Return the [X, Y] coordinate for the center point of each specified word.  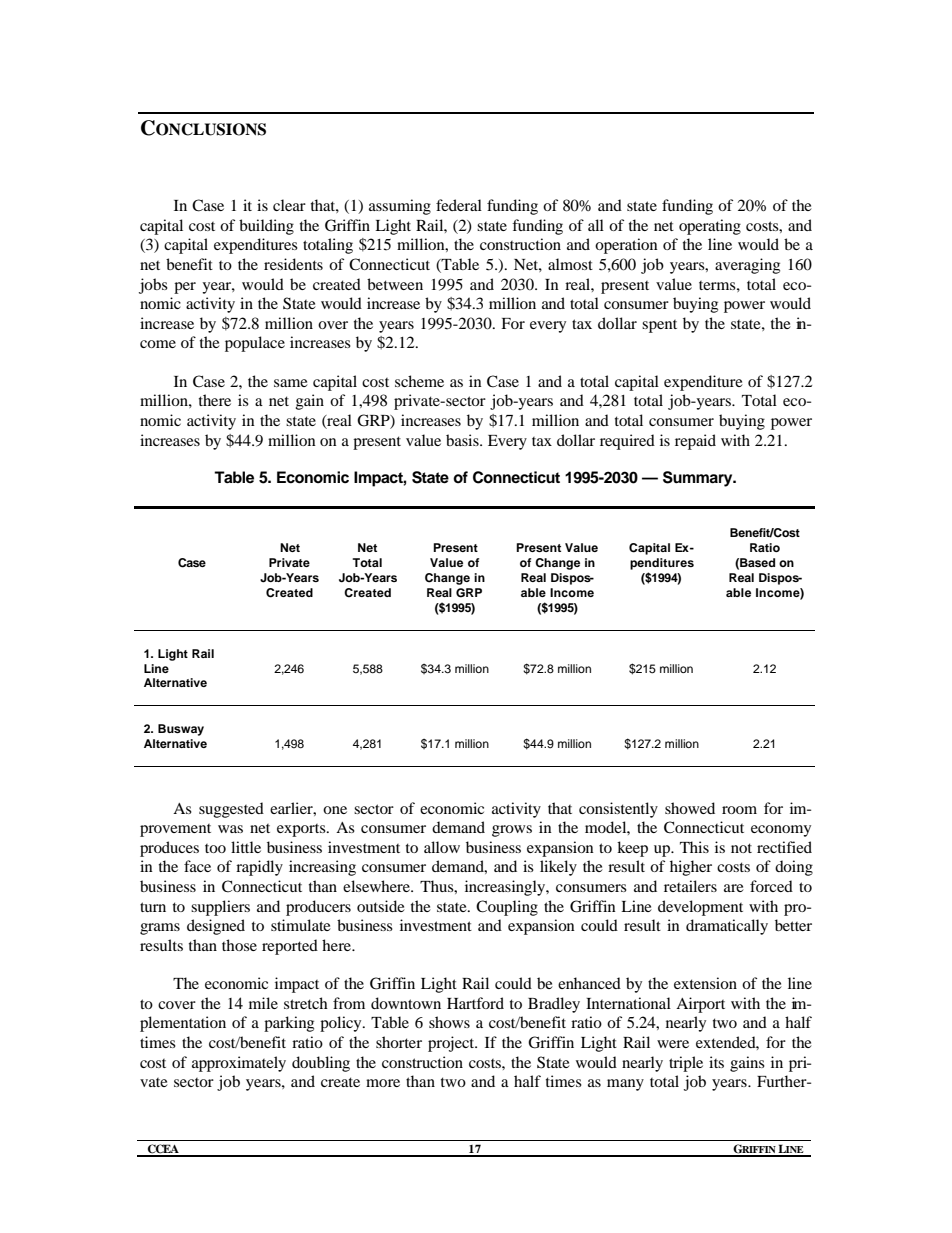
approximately [239, 1064]
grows [512, 831]
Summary [699, 479]
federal [459, 205]
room [739, 810]
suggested [231, 810]
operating [710, 227]
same [291, 383]
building [266, 227]
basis [463, 440]
